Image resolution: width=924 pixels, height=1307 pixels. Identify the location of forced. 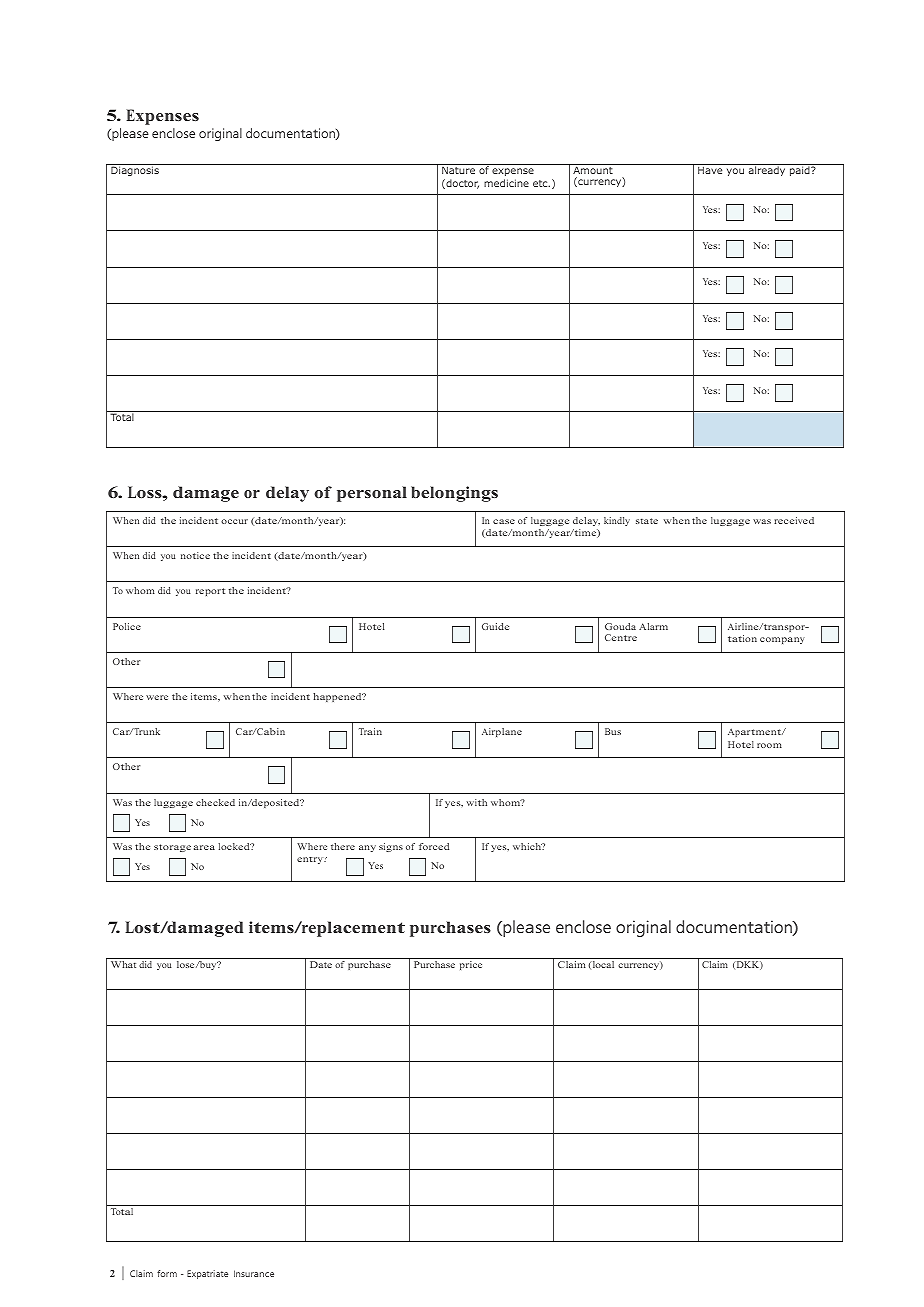
(434, 846).
